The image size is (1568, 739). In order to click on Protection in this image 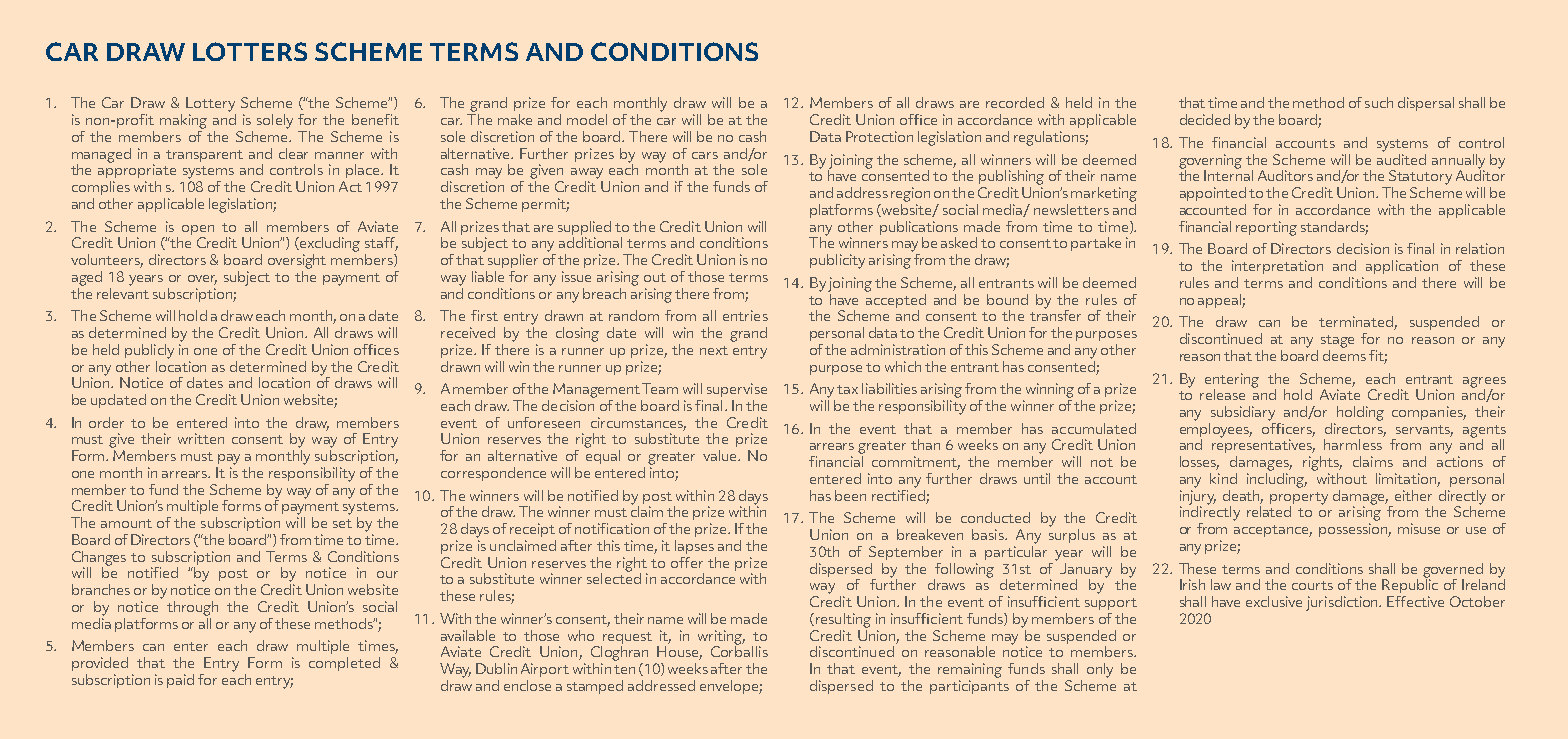, I will do `click(879, 136)`.
